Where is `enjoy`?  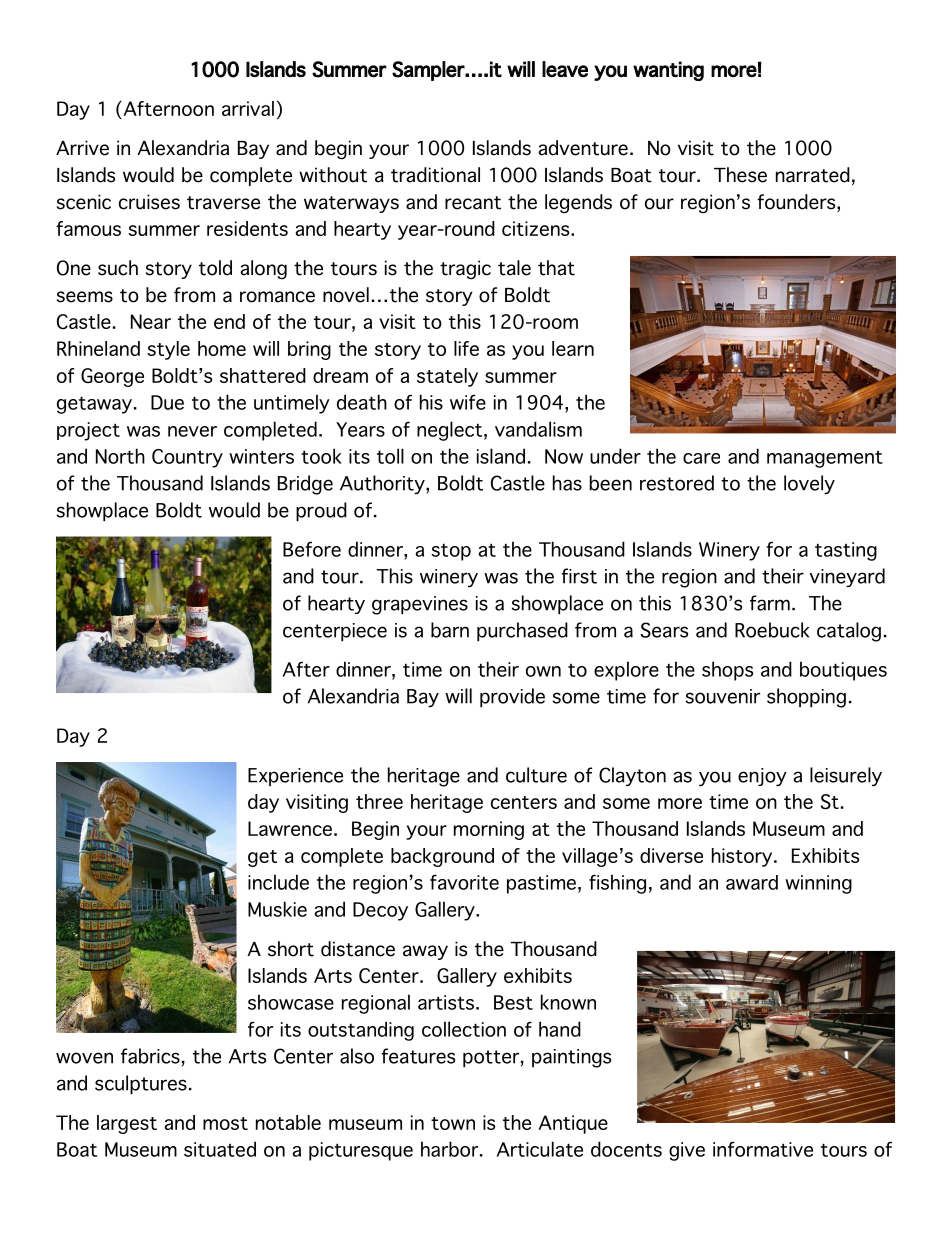
enjoy is located at coordinates (762, 777).
